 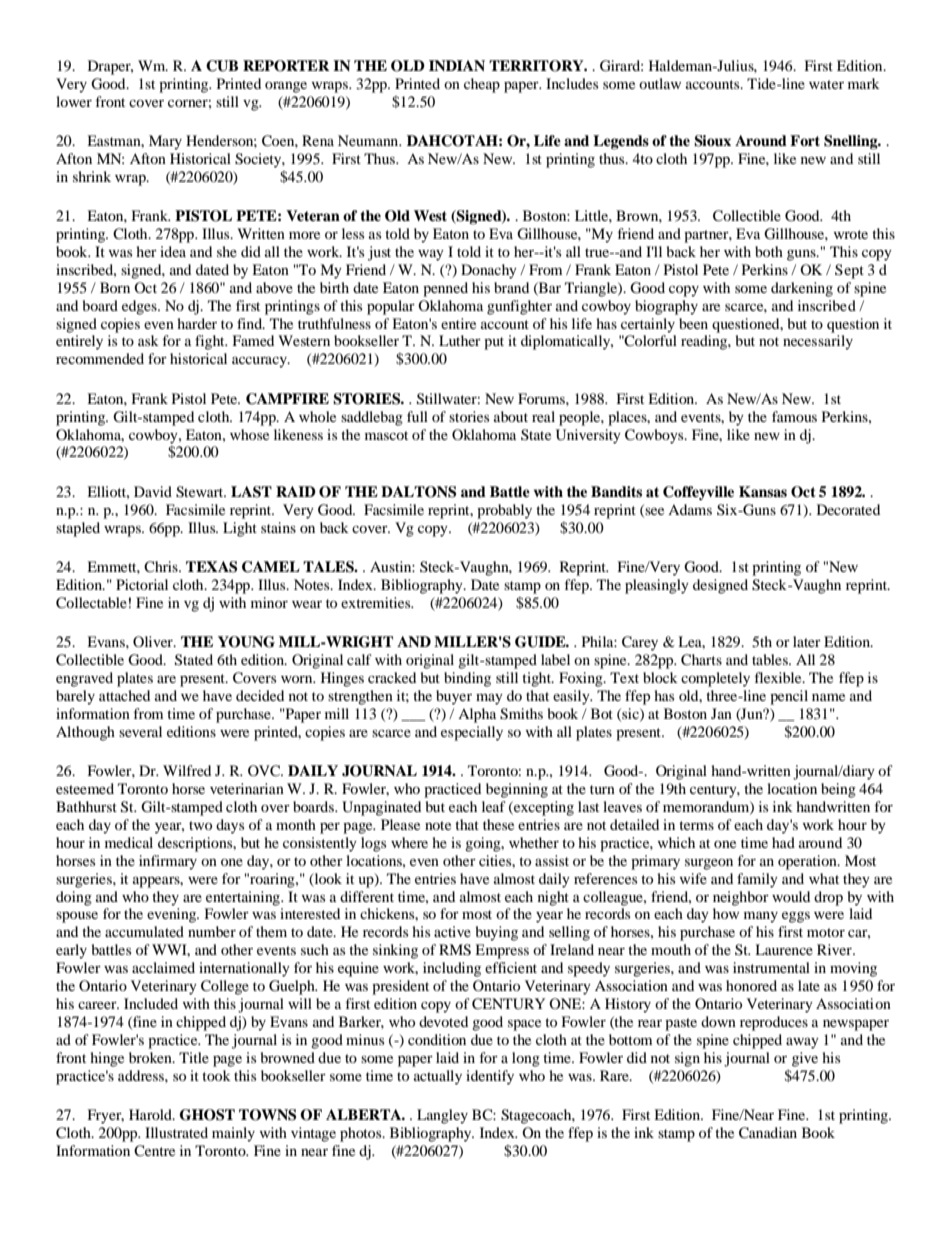 I want to click on CUB, so click(x=222, y=66).
